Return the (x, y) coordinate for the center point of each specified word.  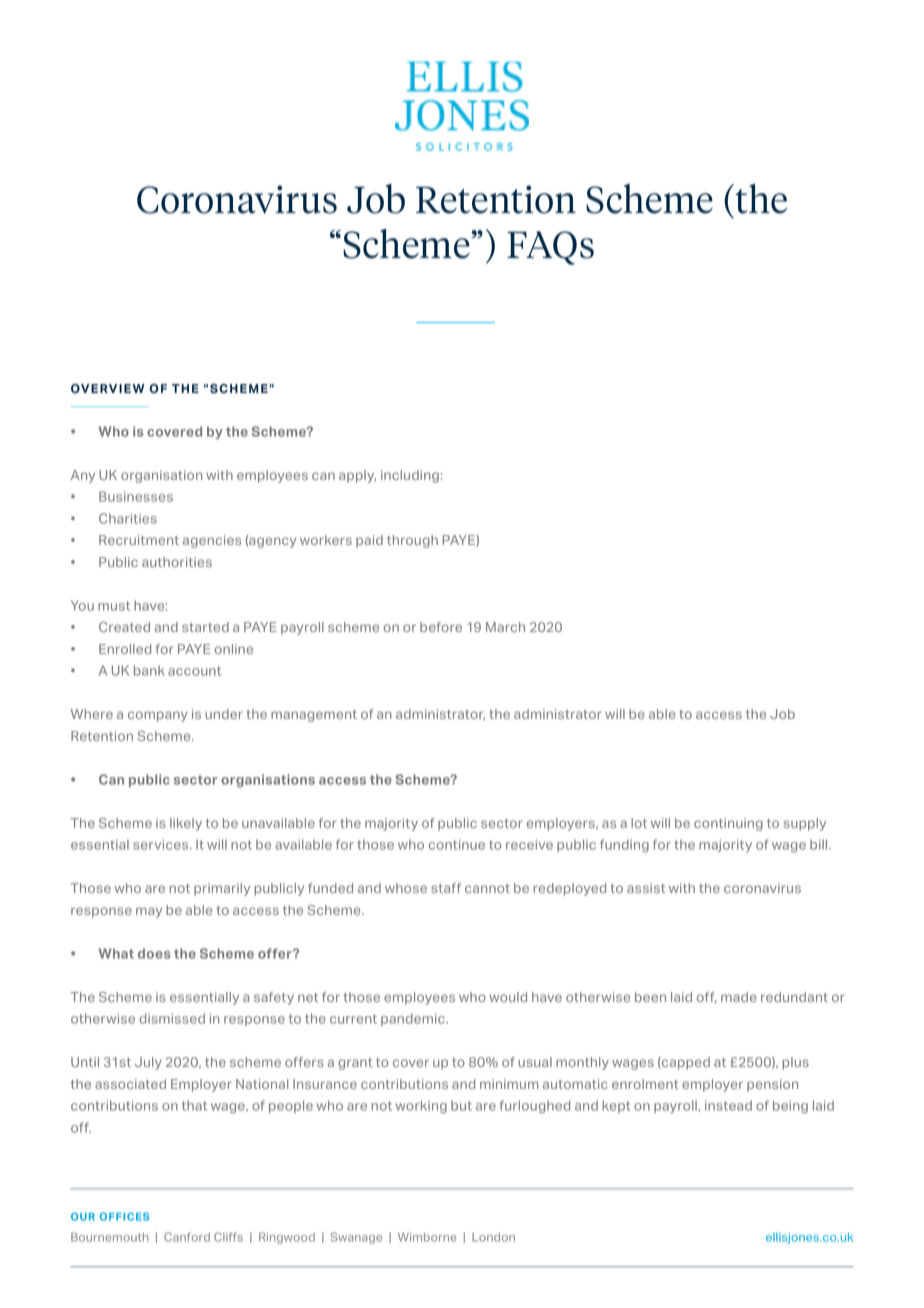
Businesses (136, 496)
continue (457, 844)
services (162, 844)
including (410, 476)
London (493, 1237)
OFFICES (124, 1216)
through (412, 541)
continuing (728, 824)
